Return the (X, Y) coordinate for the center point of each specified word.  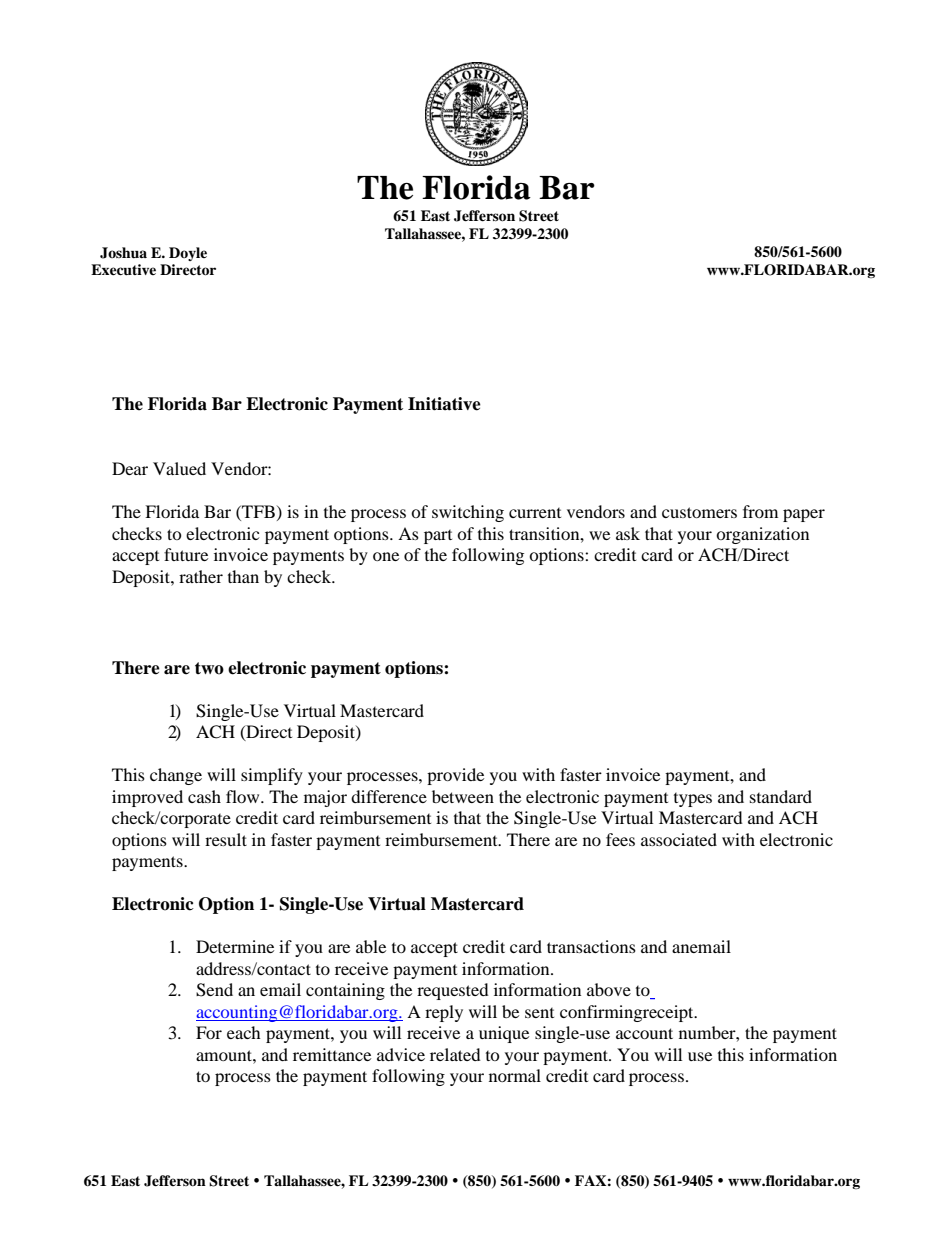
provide (455, 776)
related (455, 1054)
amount (225, 1055)
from (760, 511)
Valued (179, 468)
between (463, 796)
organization (762, 535)
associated (679, 839)
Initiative (444, 404)
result (226, 839)
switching (468, 513)
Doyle (188, 254)
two (209, 668)
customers (699, 512)
